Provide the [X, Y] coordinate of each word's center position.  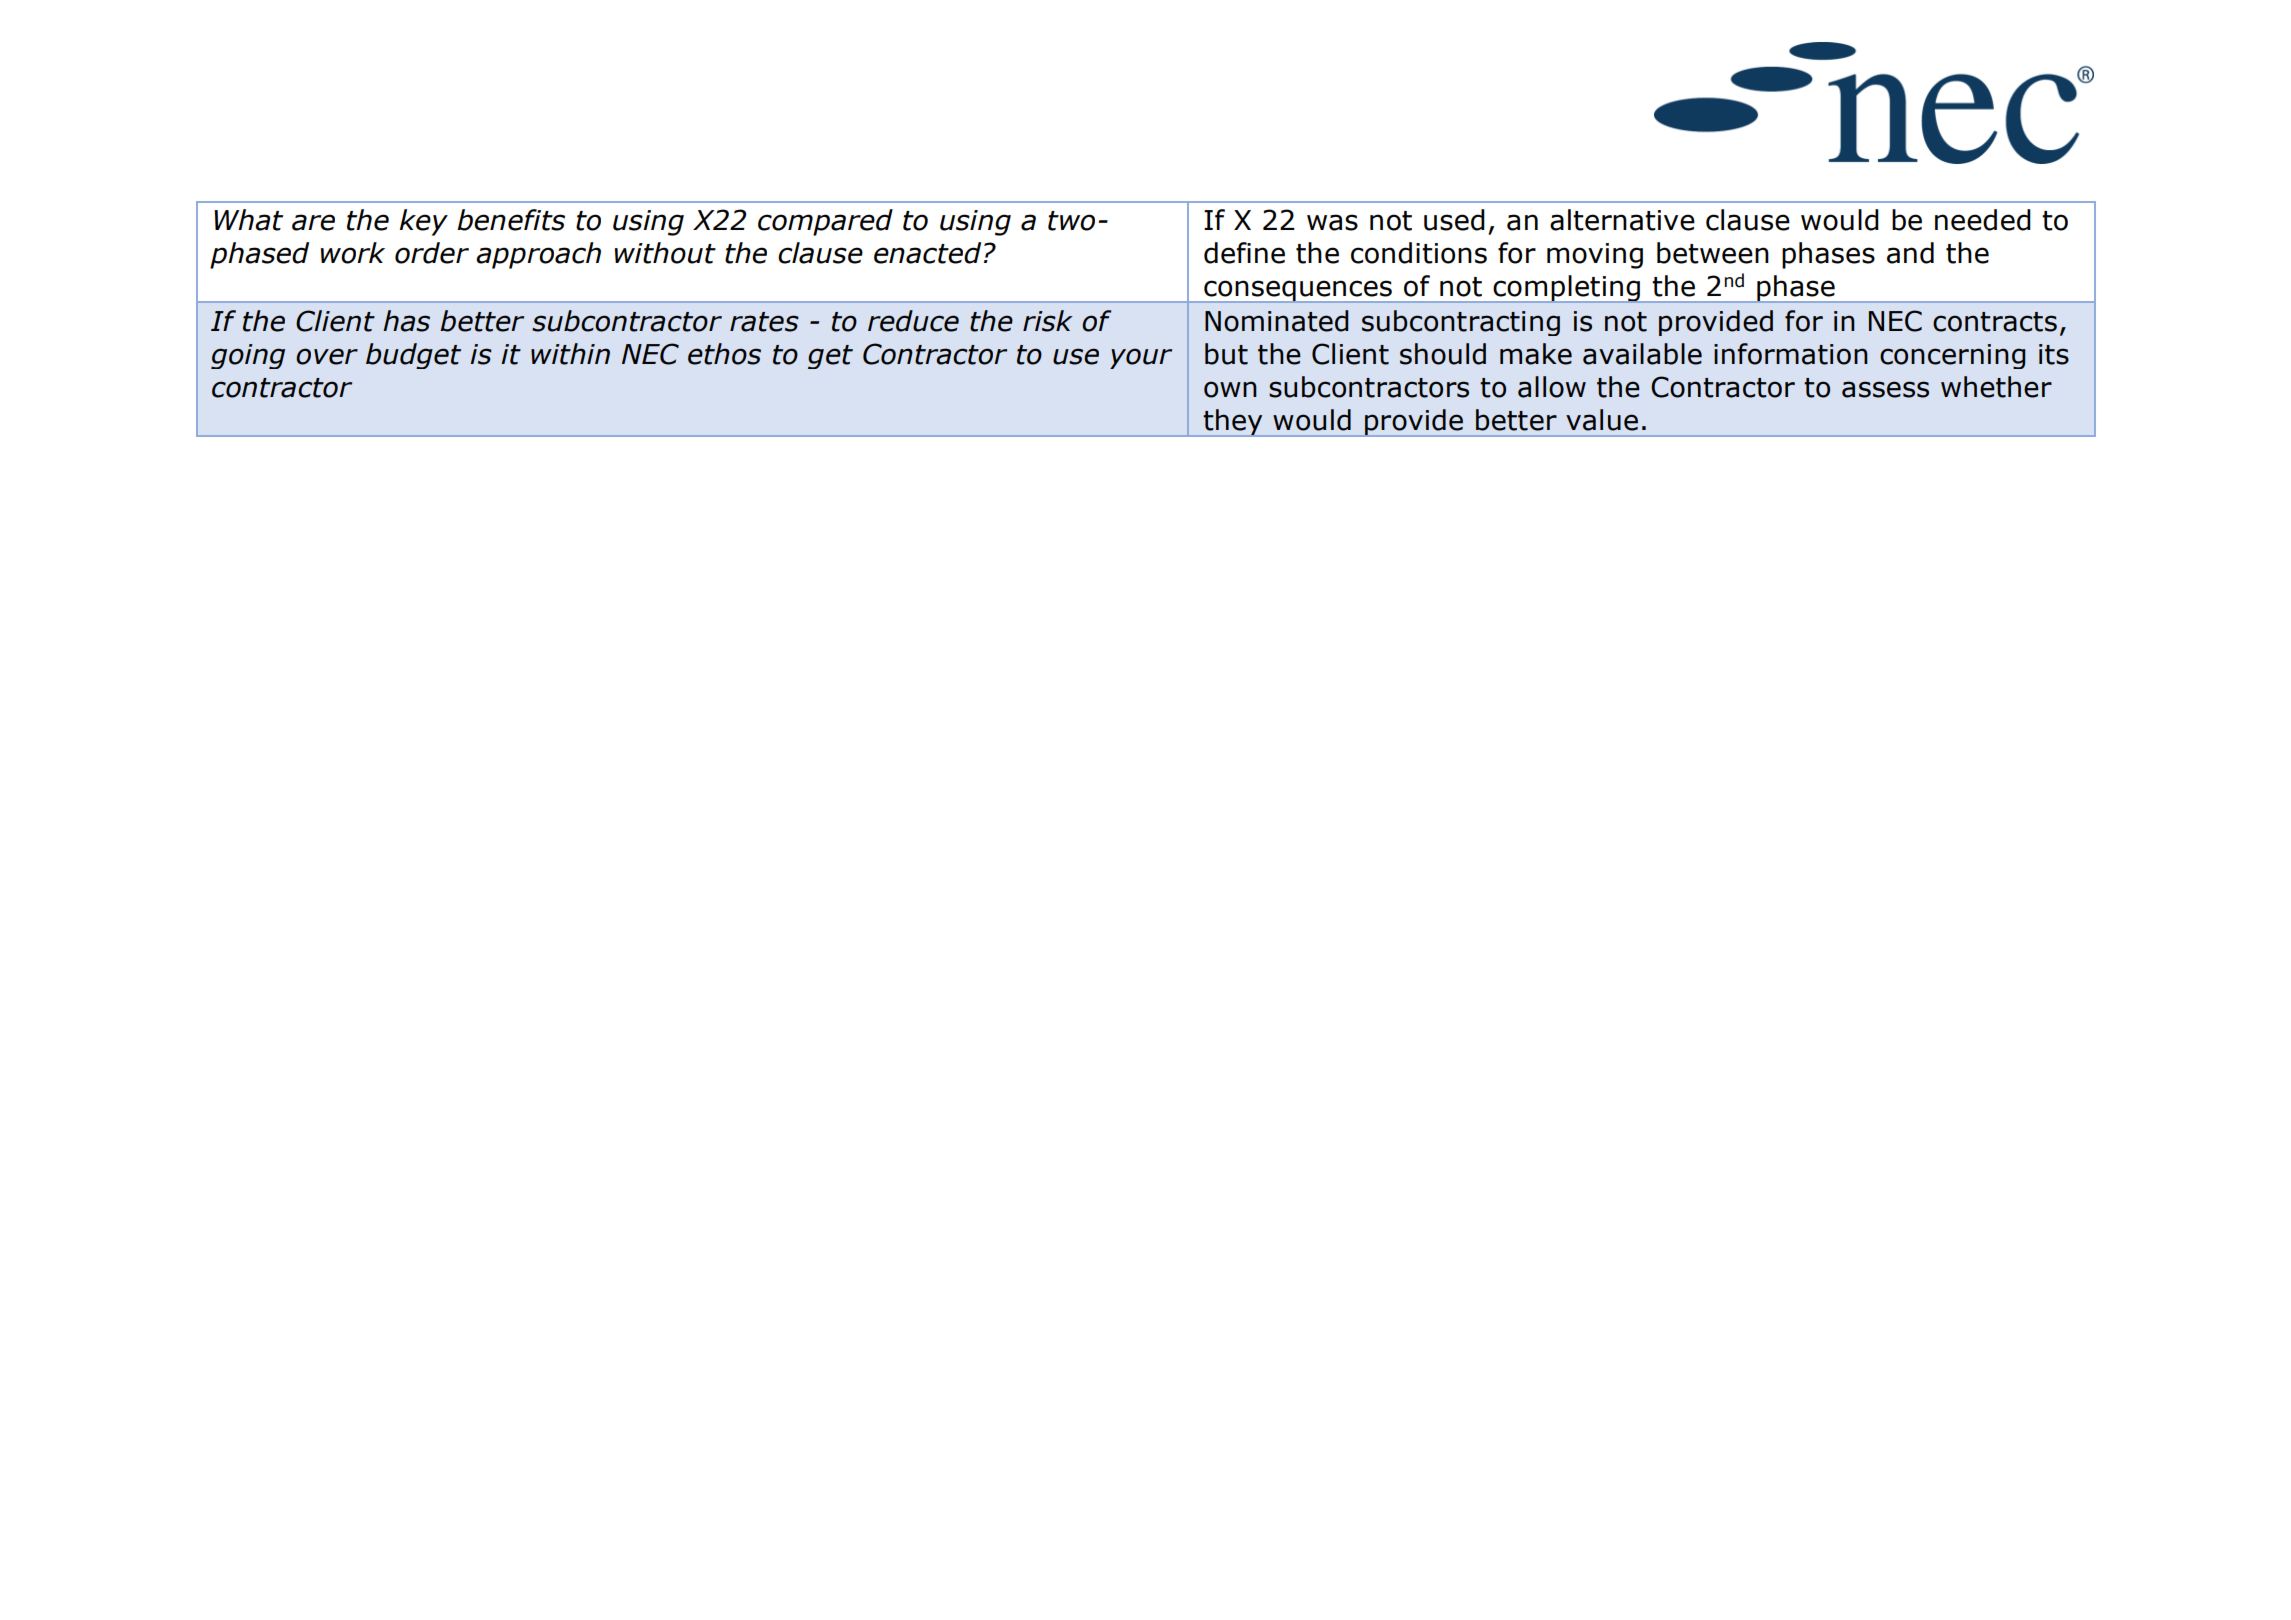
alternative [1622, 220]
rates [764, 322]
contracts [1995, 322]
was [1332, 222]
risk [1048, 321]
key [424, 222]
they [1233, 423]
